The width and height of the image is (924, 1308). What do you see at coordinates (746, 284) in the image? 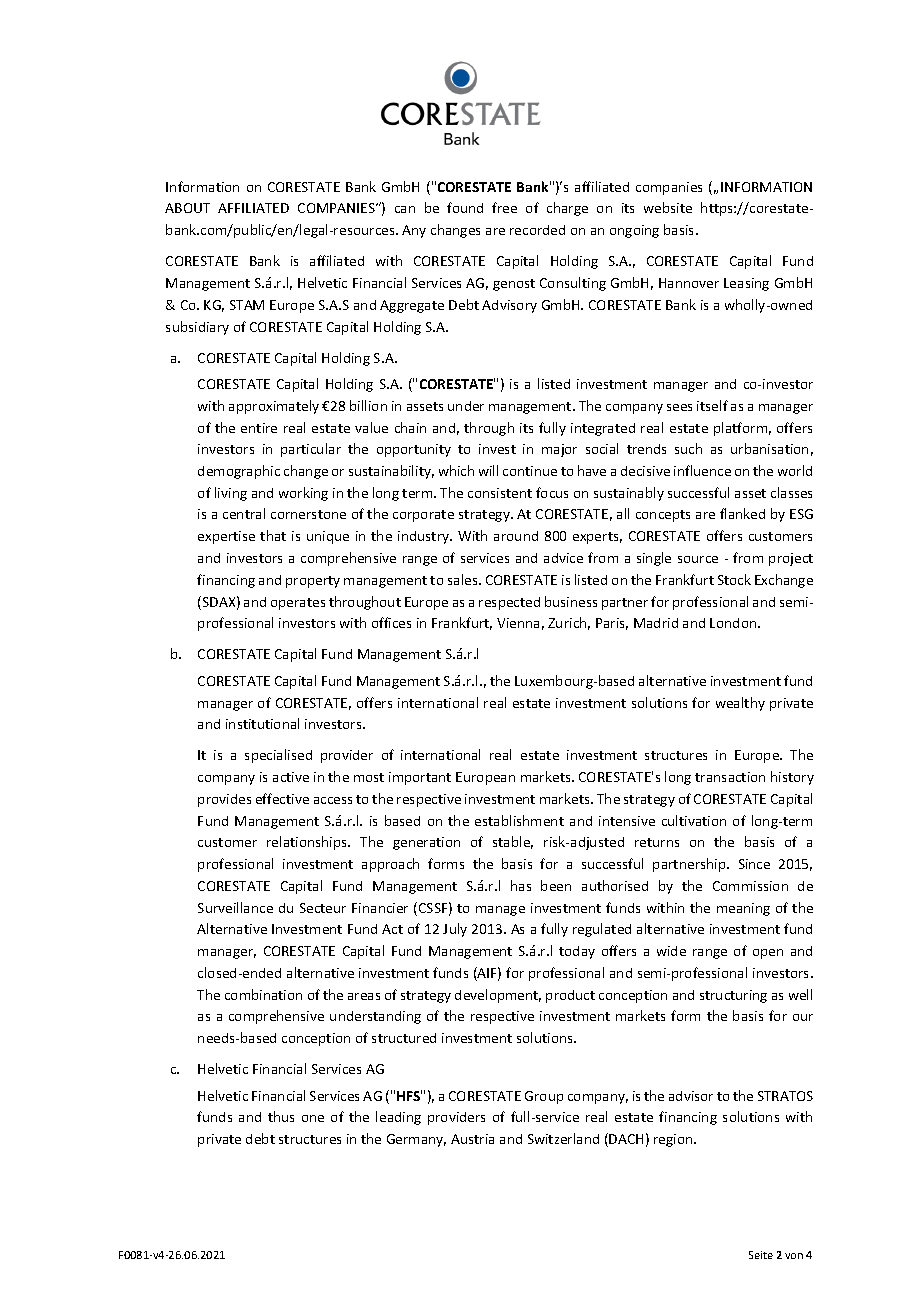
I see `Leasing` at bounding box center [746, 284].
